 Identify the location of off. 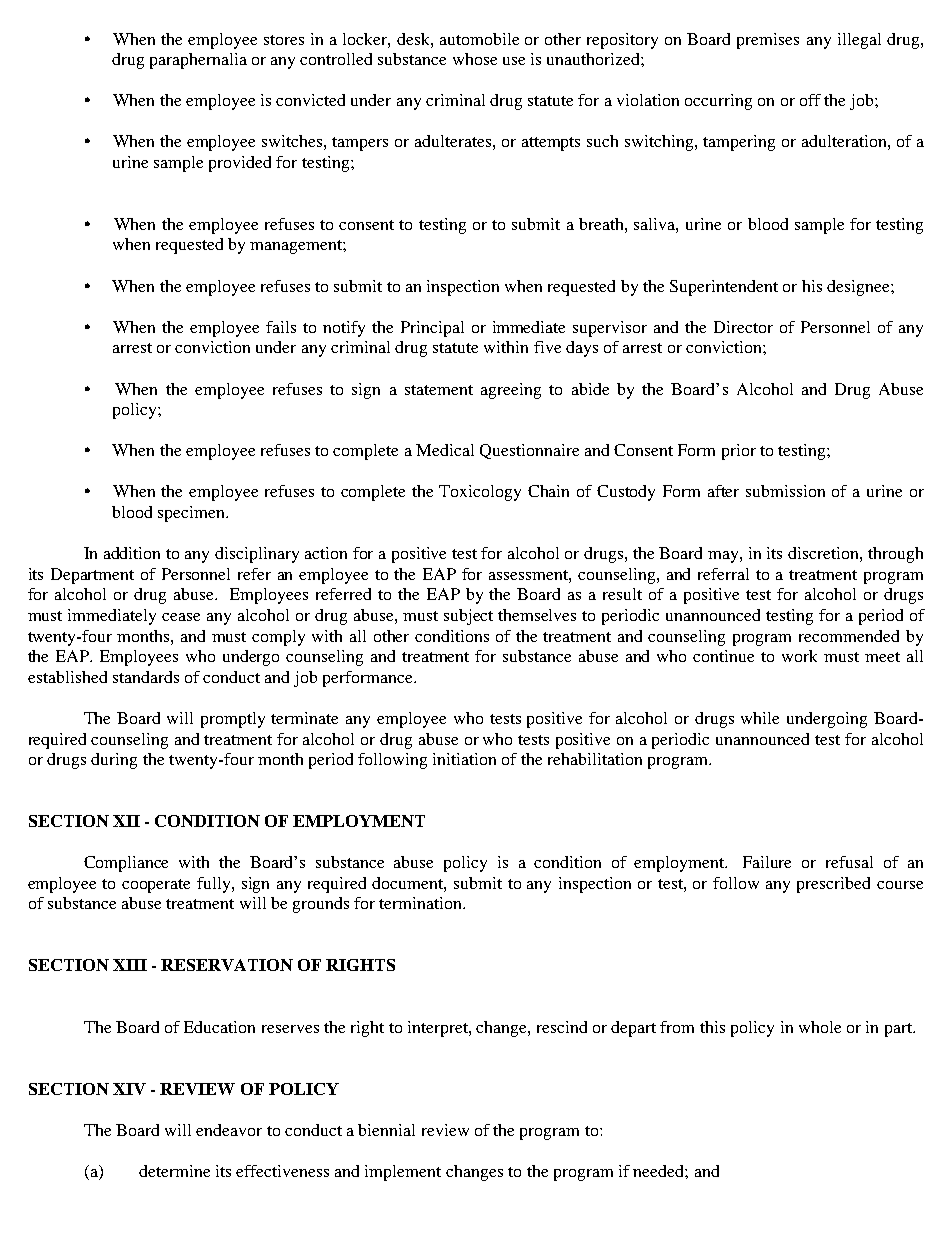
(810, 100).
